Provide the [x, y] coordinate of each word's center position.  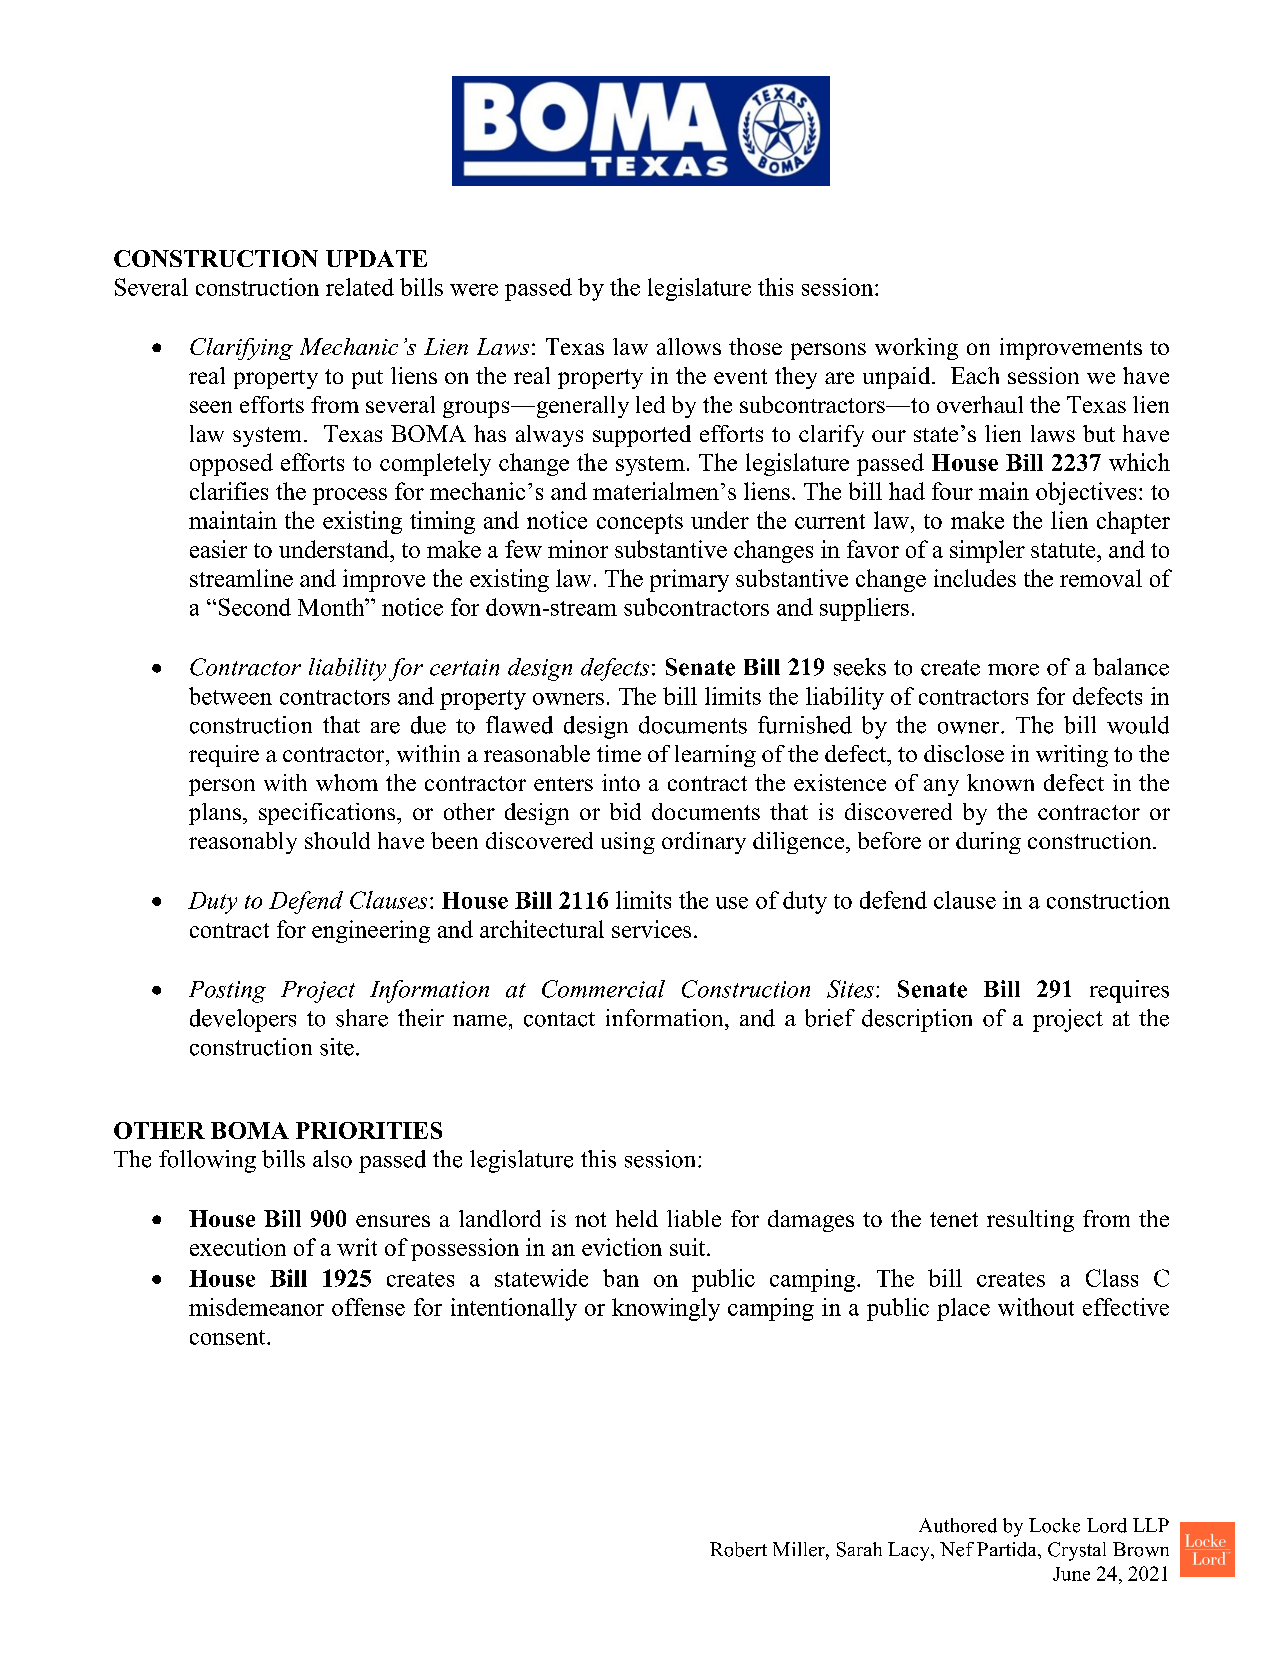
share [362, 1018]
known [1000, 782]
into [621, 782]
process [350, 496]
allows [689, 346]
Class [1112, 1278]
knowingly [666, 1309]
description [917, 1020]
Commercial [603, 989]
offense [368, 1307]
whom [347, 782]
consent [229, 1337]
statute [1064, 550]
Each [975, 375]
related [360, 287]
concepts [640, 524]
